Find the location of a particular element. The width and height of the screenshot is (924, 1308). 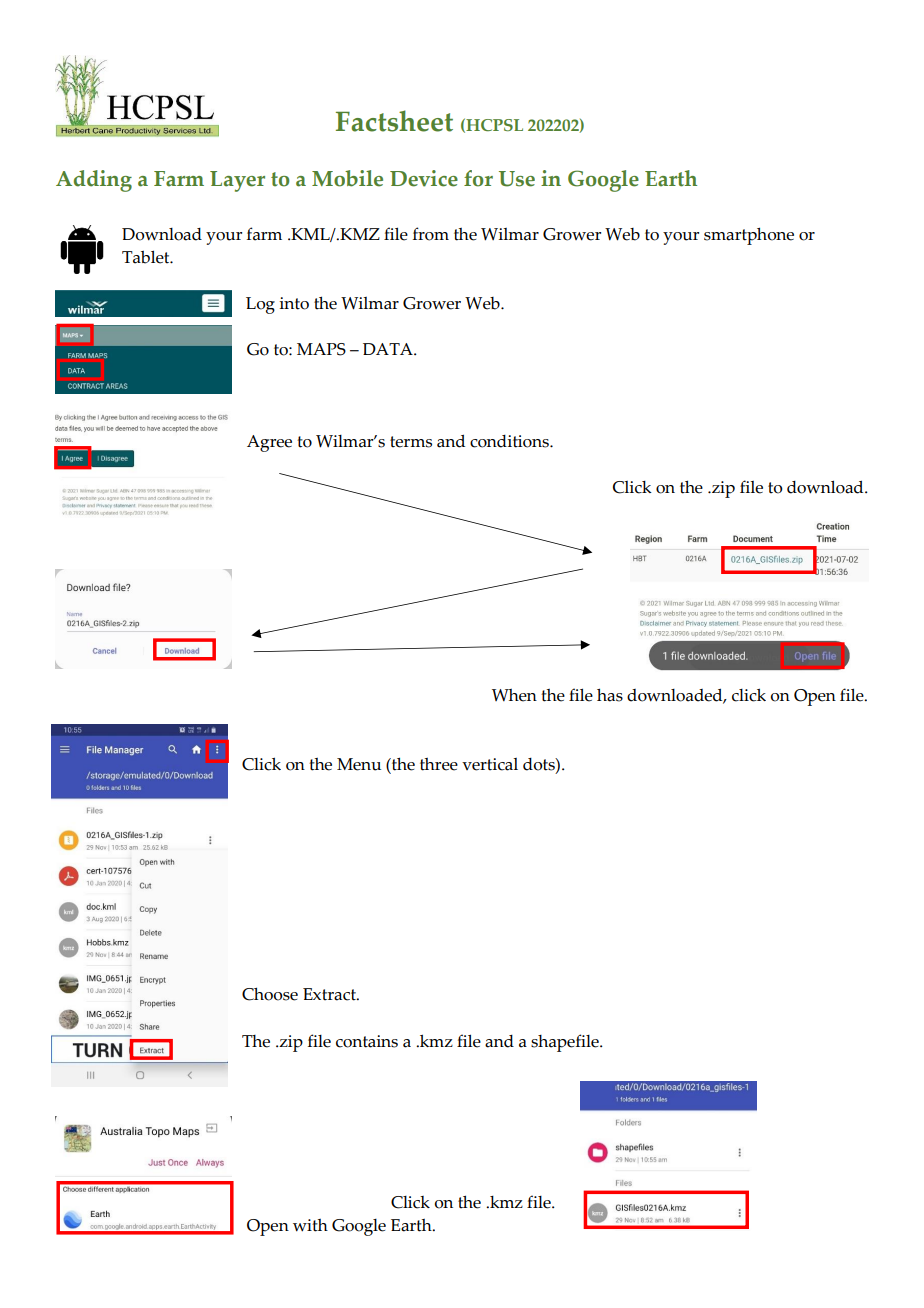

Layer is located at coordinates (237, 181).
